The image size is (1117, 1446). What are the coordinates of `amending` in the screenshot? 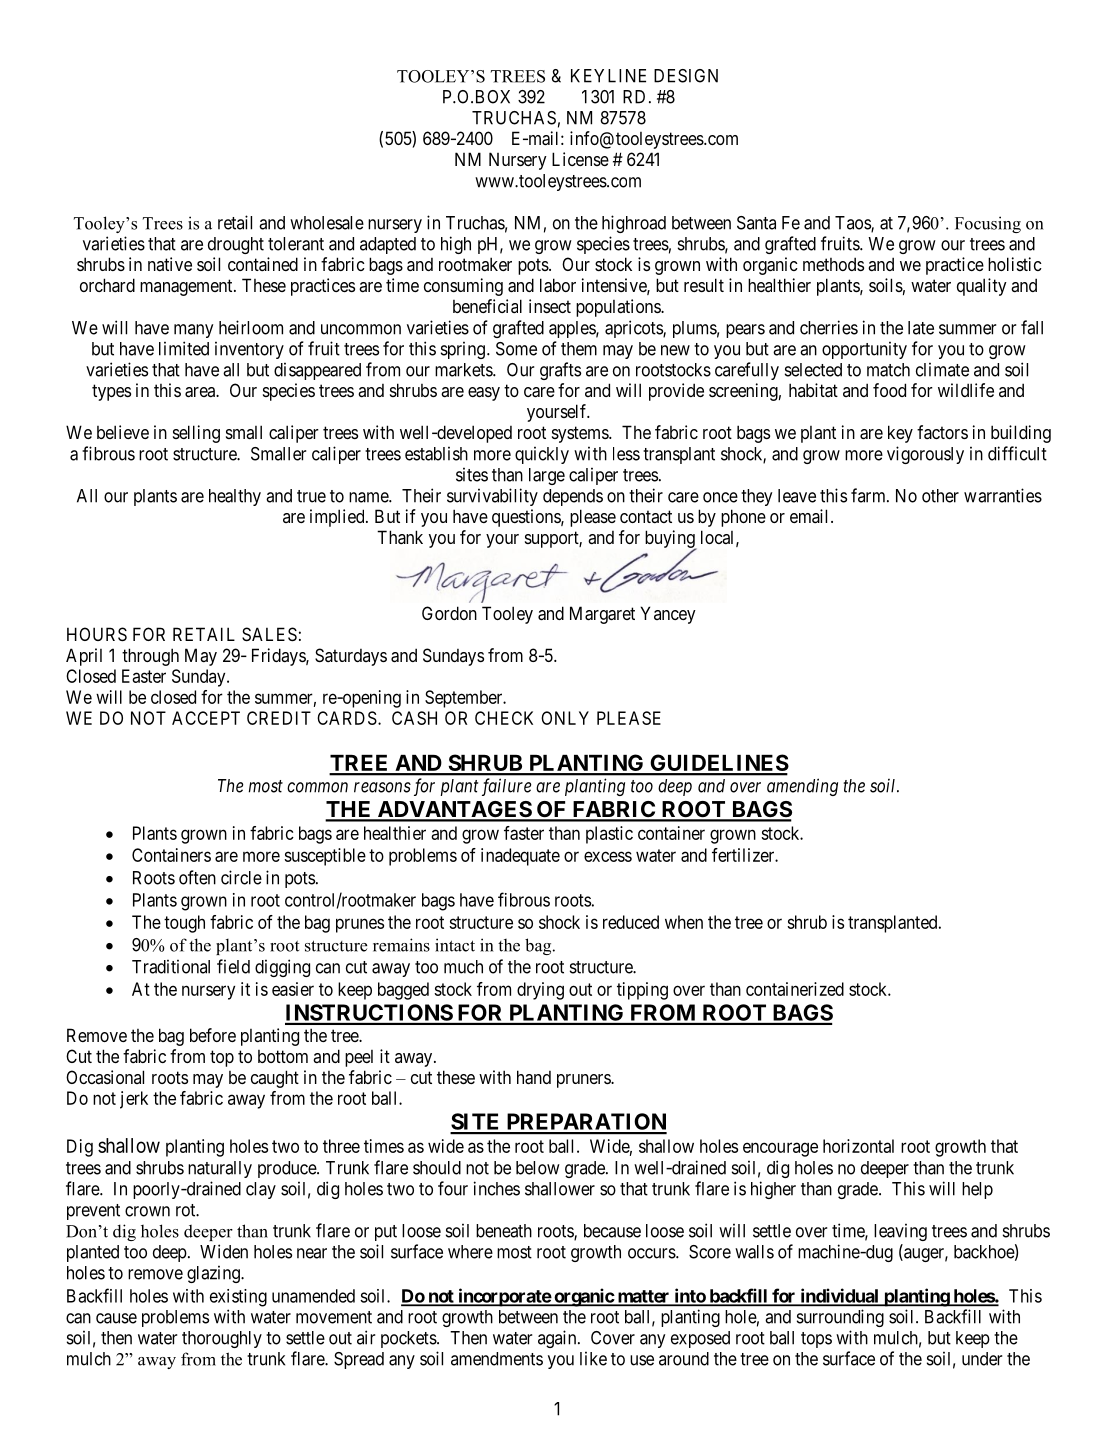 It's located at (802, 787).
